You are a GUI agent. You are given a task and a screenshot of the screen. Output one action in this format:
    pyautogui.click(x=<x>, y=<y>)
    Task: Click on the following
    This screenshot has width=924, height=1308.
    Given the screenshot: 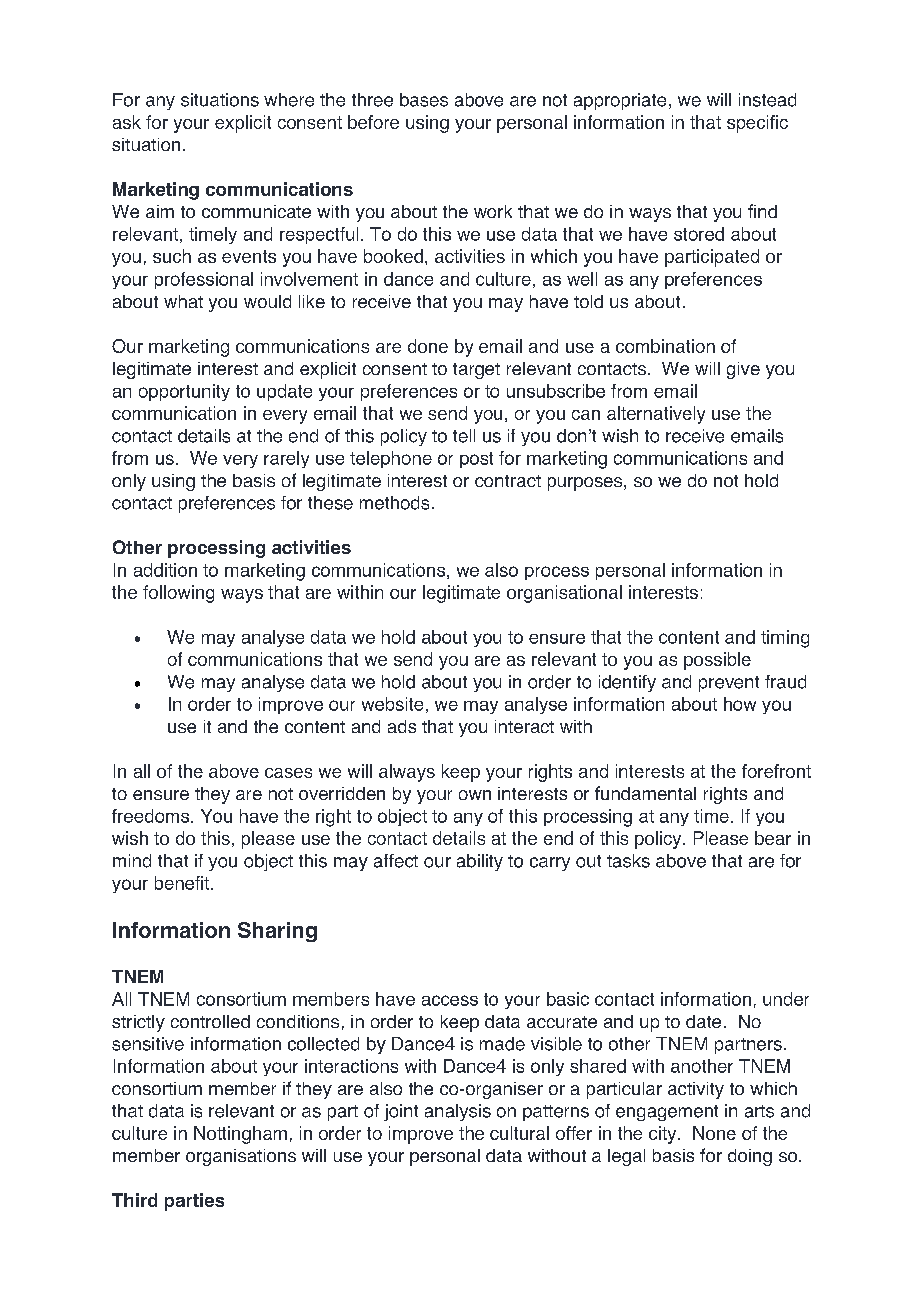 What is the action you would take?
    pyautogui.click(x=178, y=594)
